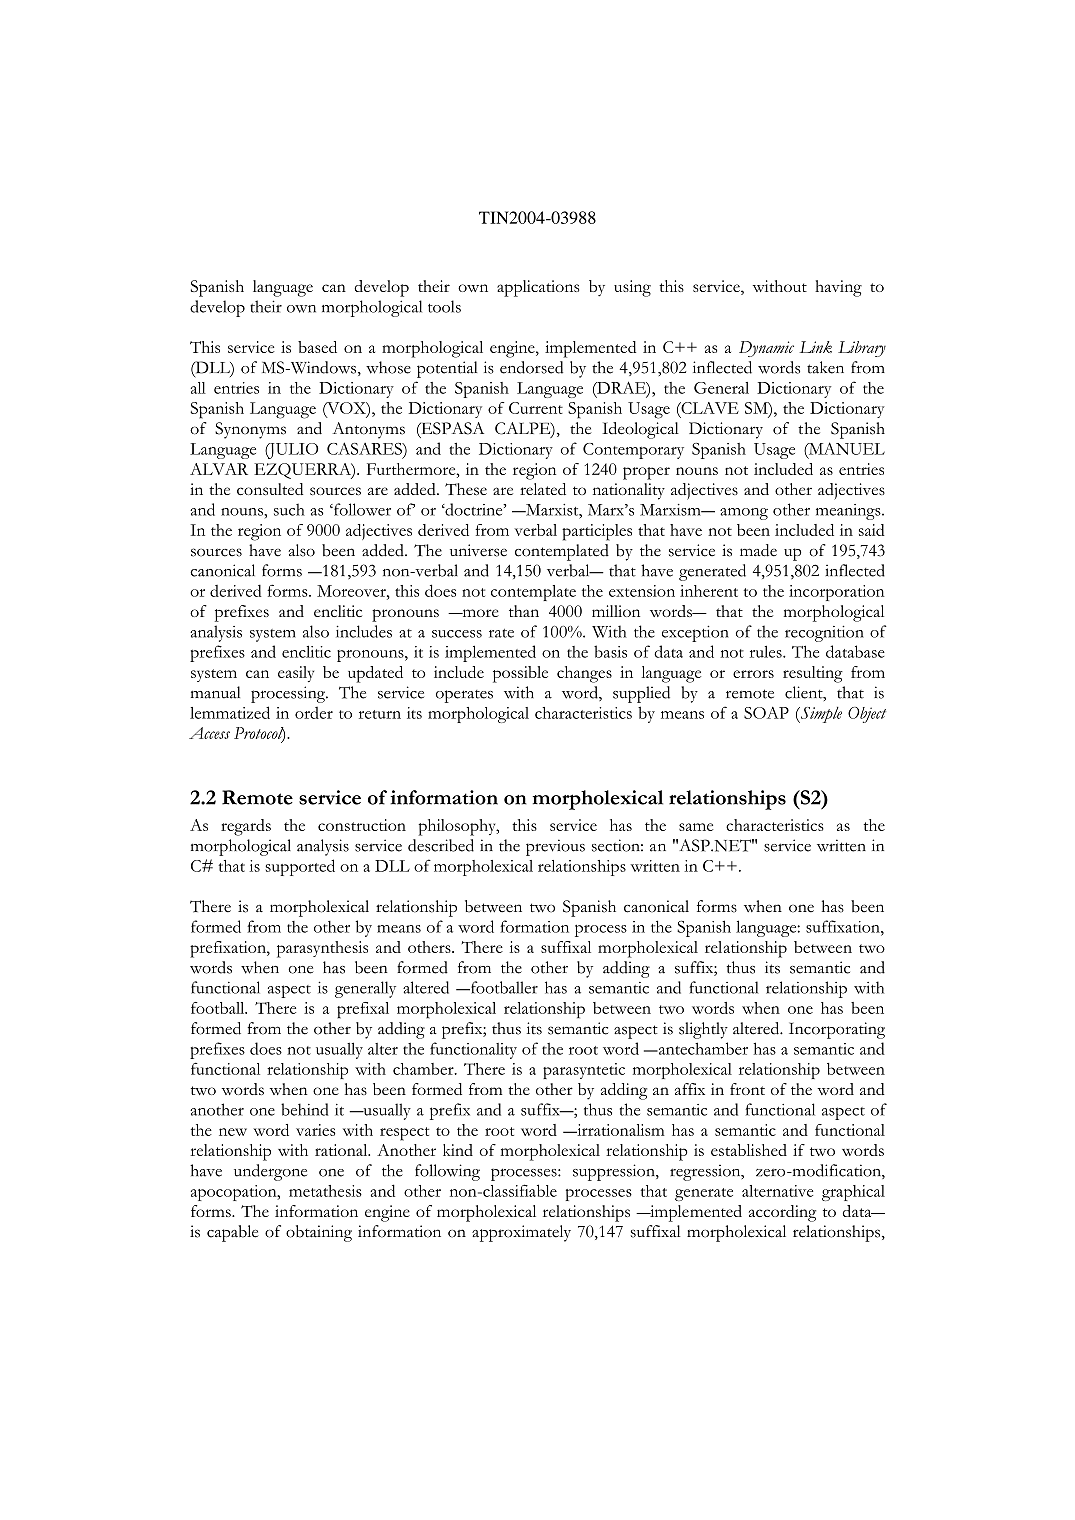  Describe the element at coordinates (815, 347) in the image. I see `Link` at that location.
